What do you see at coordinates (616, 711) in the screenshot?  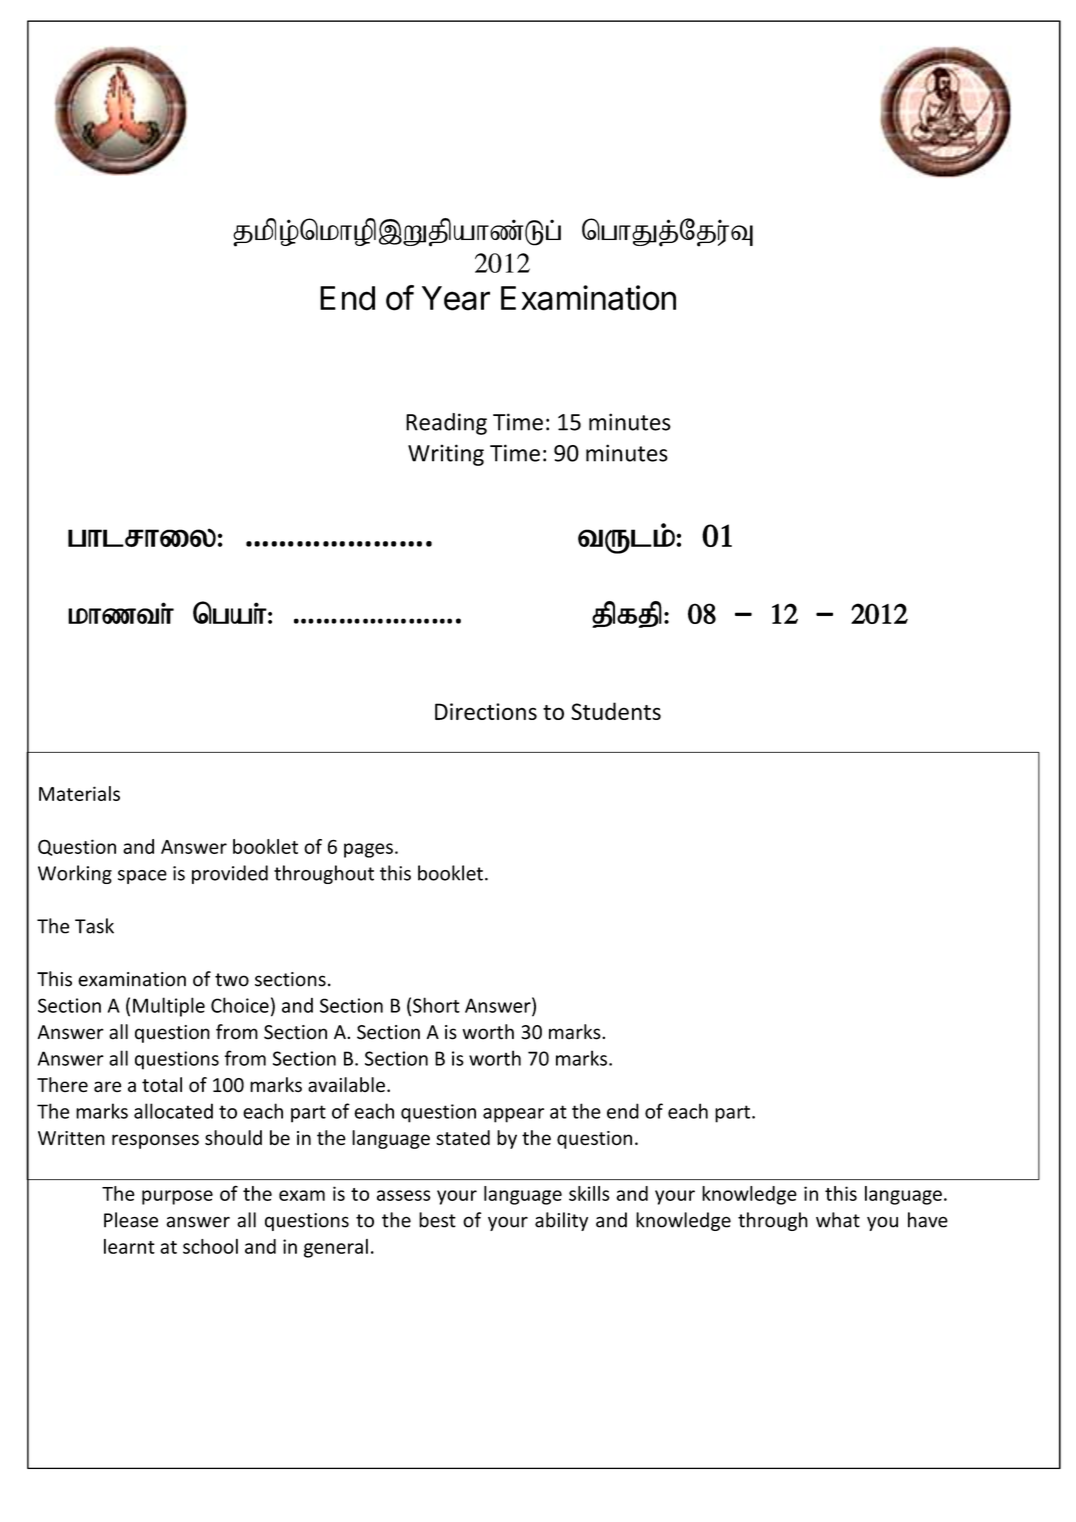 I see `Students` at bounding box center [616, 711].
